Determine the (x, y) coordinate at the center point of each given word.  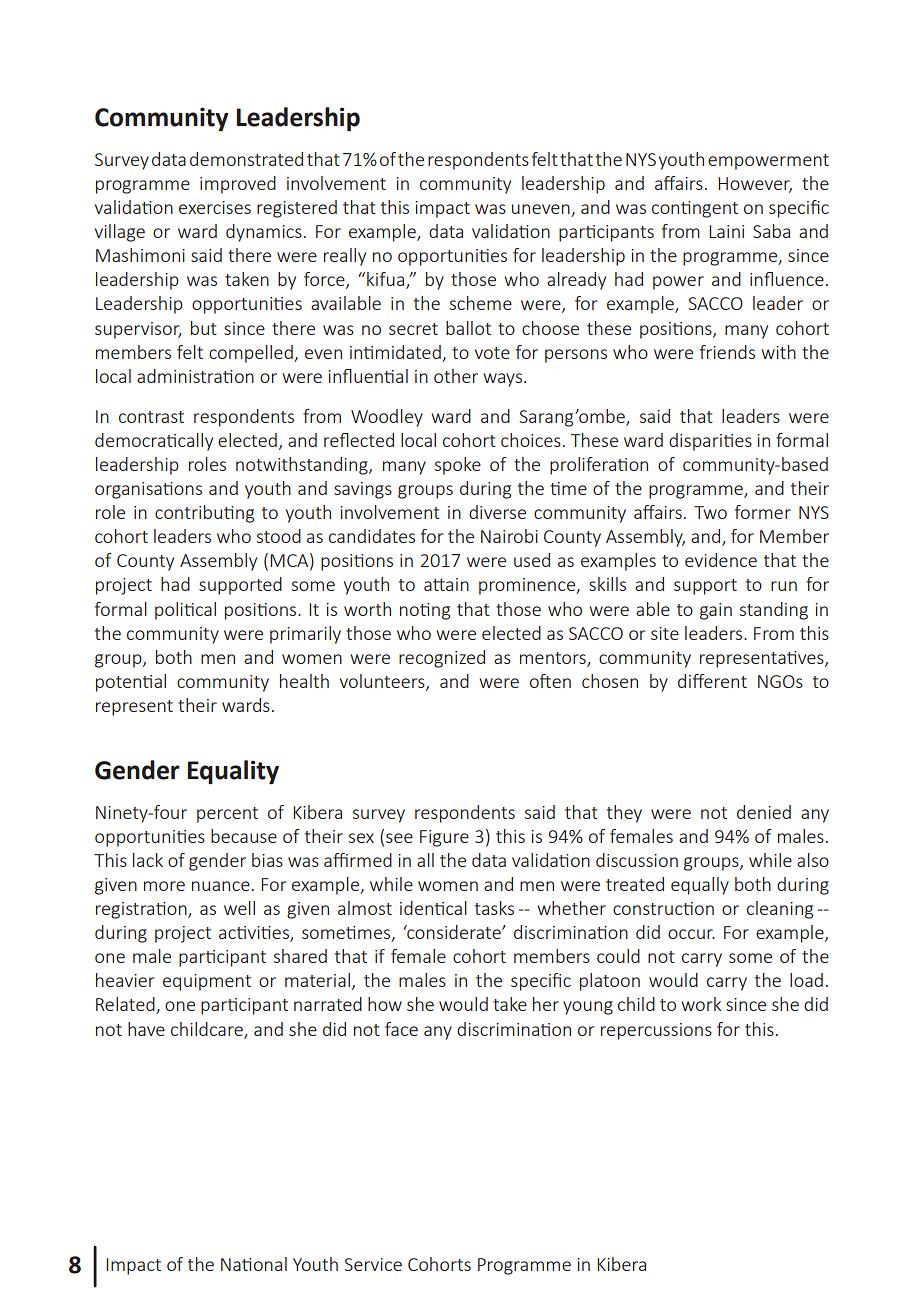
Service (373, 1264)
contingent (695, 209)
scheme (481, 303)
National (254, 1264)
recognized (442, 659)
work (701, 1004)
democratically (154, 442)
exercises (215, 207)
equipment (207, 982)
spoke (458, 466)
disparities (710, 442)
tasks (494, 908)
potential (131, 683)
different (712, 681)
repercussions (656, 1031)
